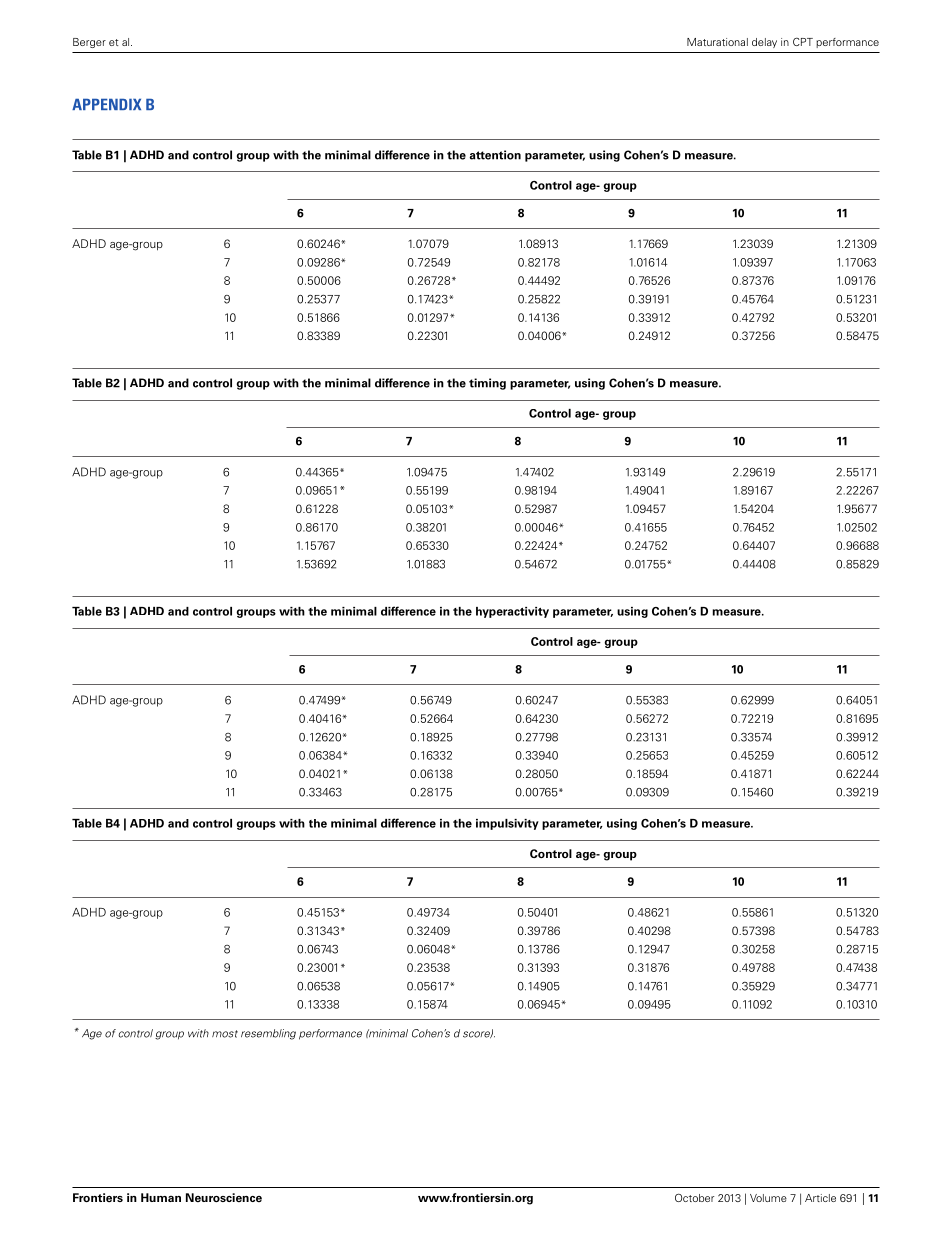  I want to click on attention, so click(495, 155).
